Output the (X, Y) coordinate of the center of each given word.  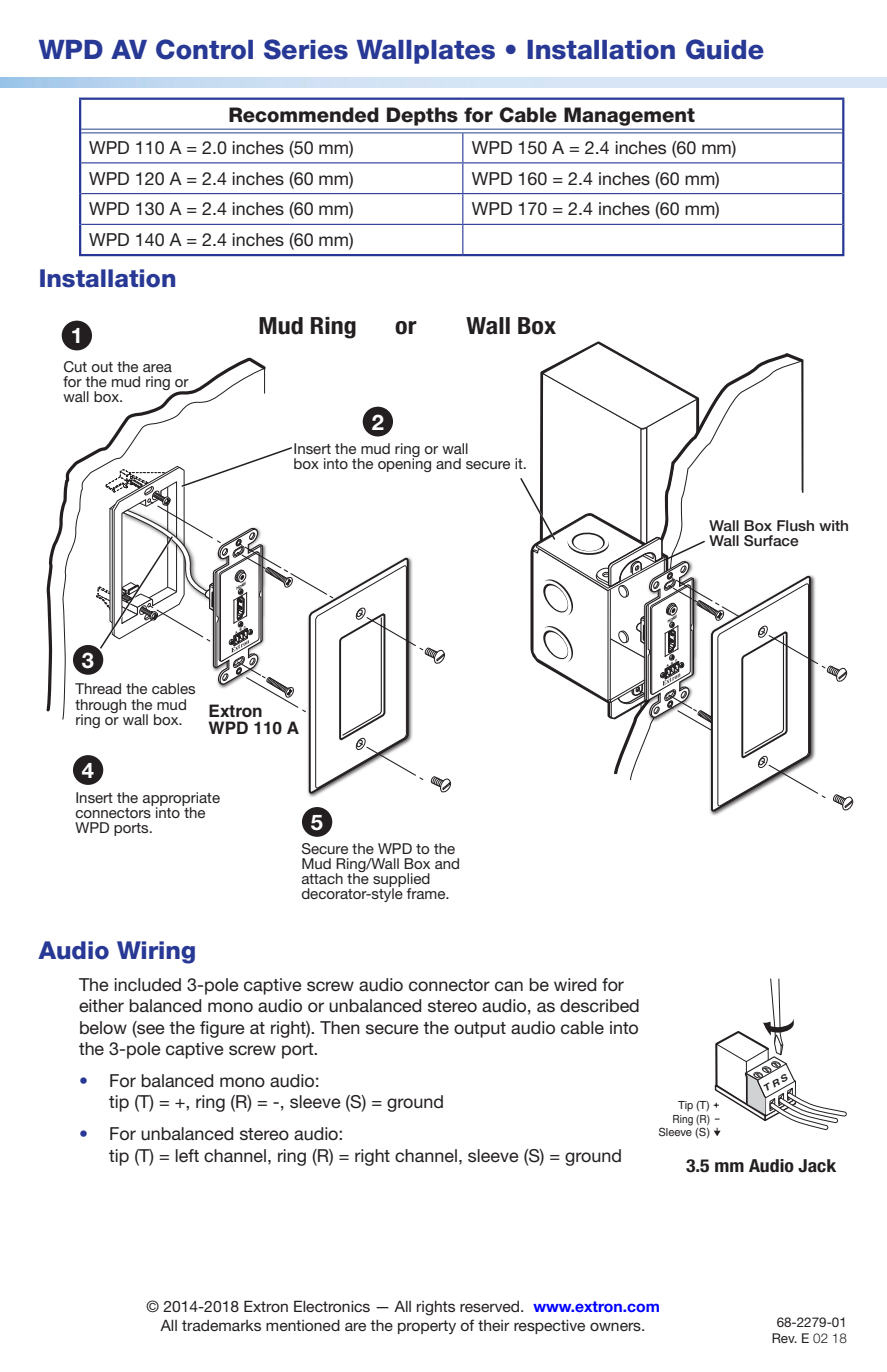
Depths (422, 116)
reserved (491, 1306)
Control (204, 49)
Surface (771, 541)
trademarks (221, 1325)
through (100, 707)
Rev (784, 1338)
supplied (401, 881)
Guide (725, 49)
